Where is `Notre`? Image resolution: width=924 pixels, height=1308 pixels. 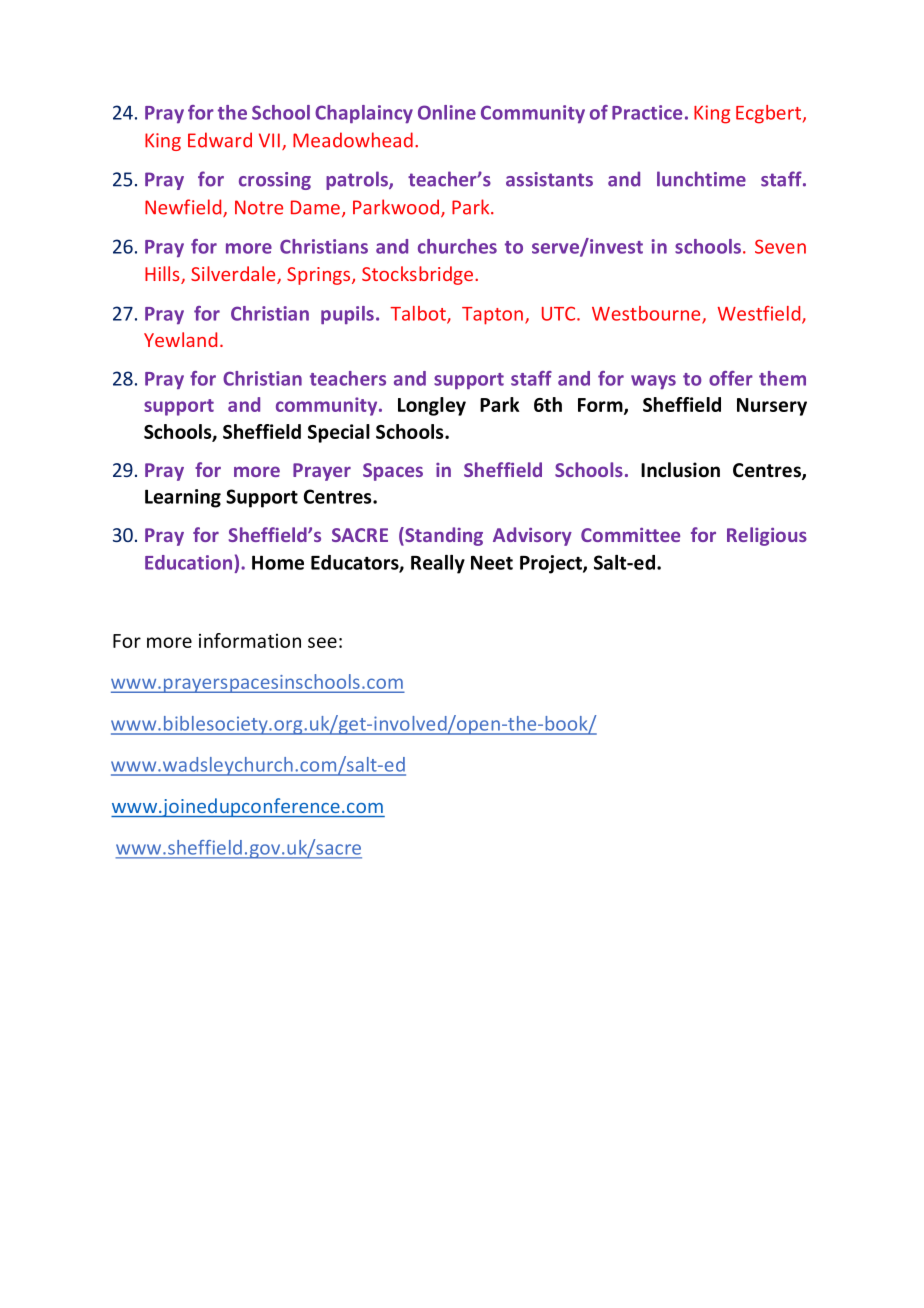 Notre is located at coordinates (259, 207).
